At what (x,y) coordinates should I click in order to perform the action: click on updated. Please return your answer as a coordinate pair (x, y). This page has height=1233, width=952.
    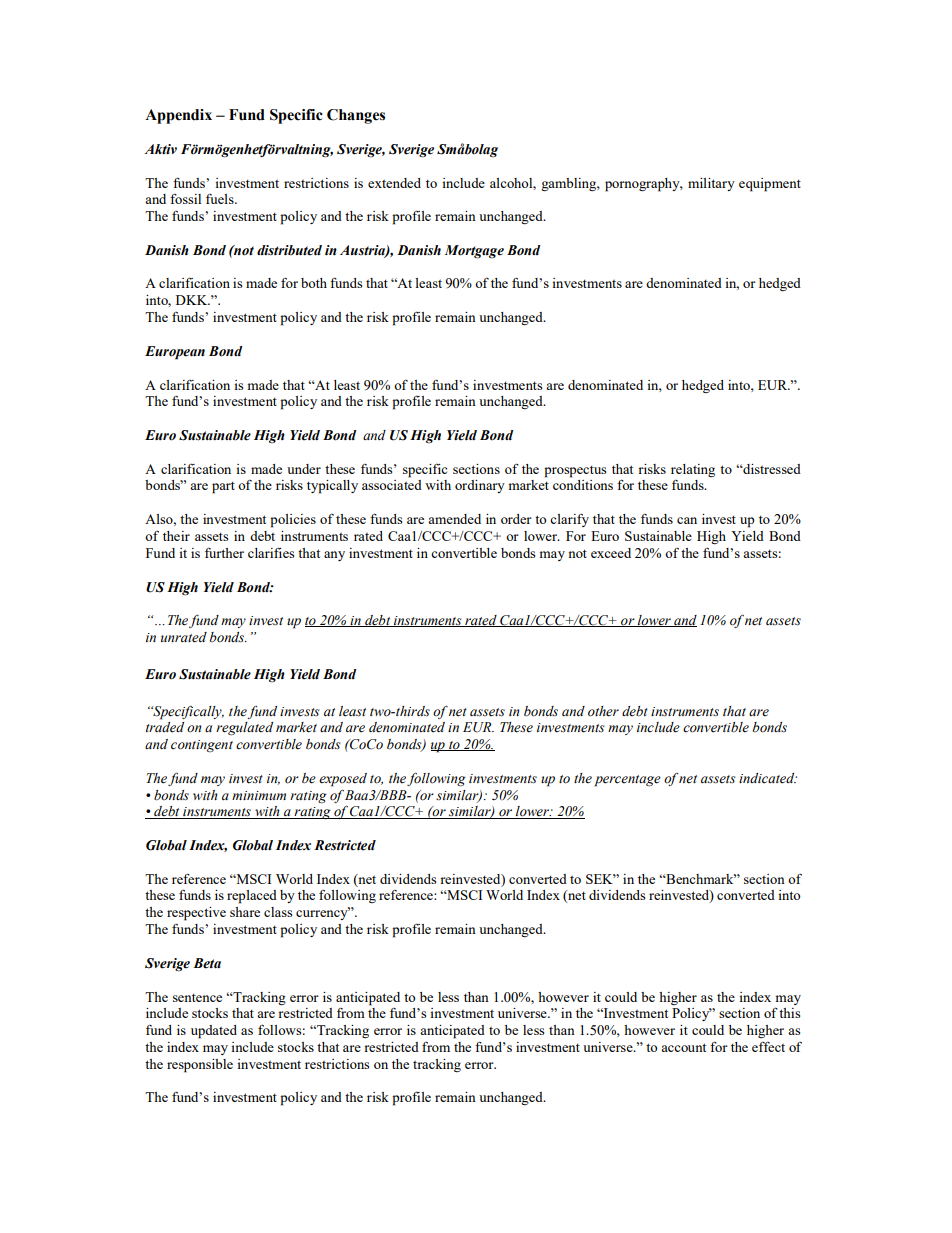
    Looking at the image, I should click on (214, 1032).
